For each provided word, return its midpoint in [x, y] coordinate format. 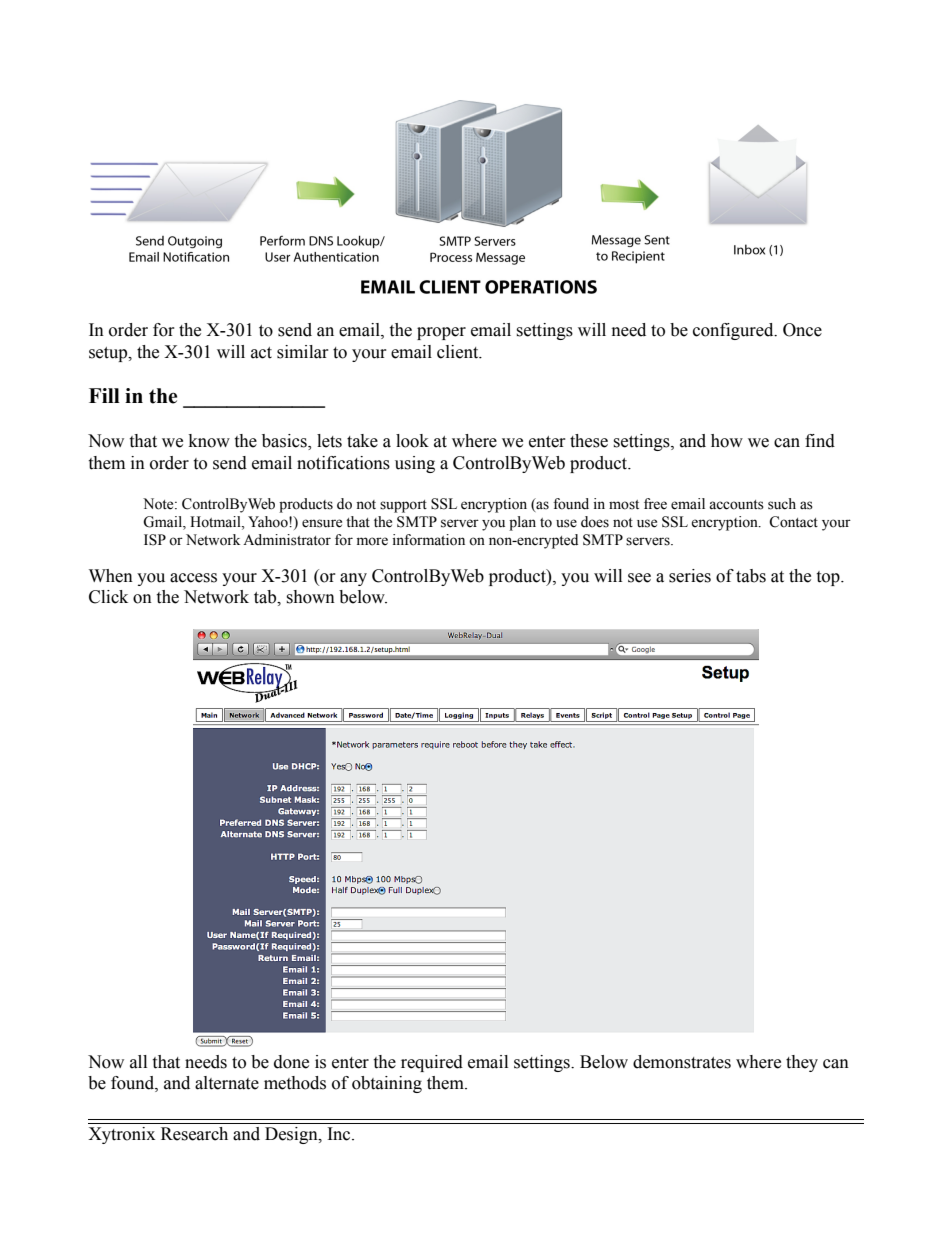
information [429, 540]
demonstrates [682, 1062]
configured [734, 331]
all [138, 1062]
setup [109, 354]
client [459, 352]
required [432, 1063]
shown [310, 597]
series [690, 576]
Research [194, 1134]
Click [108, 597]
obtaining [387, 1084]
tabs [751, 576]
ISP [155, 540]
